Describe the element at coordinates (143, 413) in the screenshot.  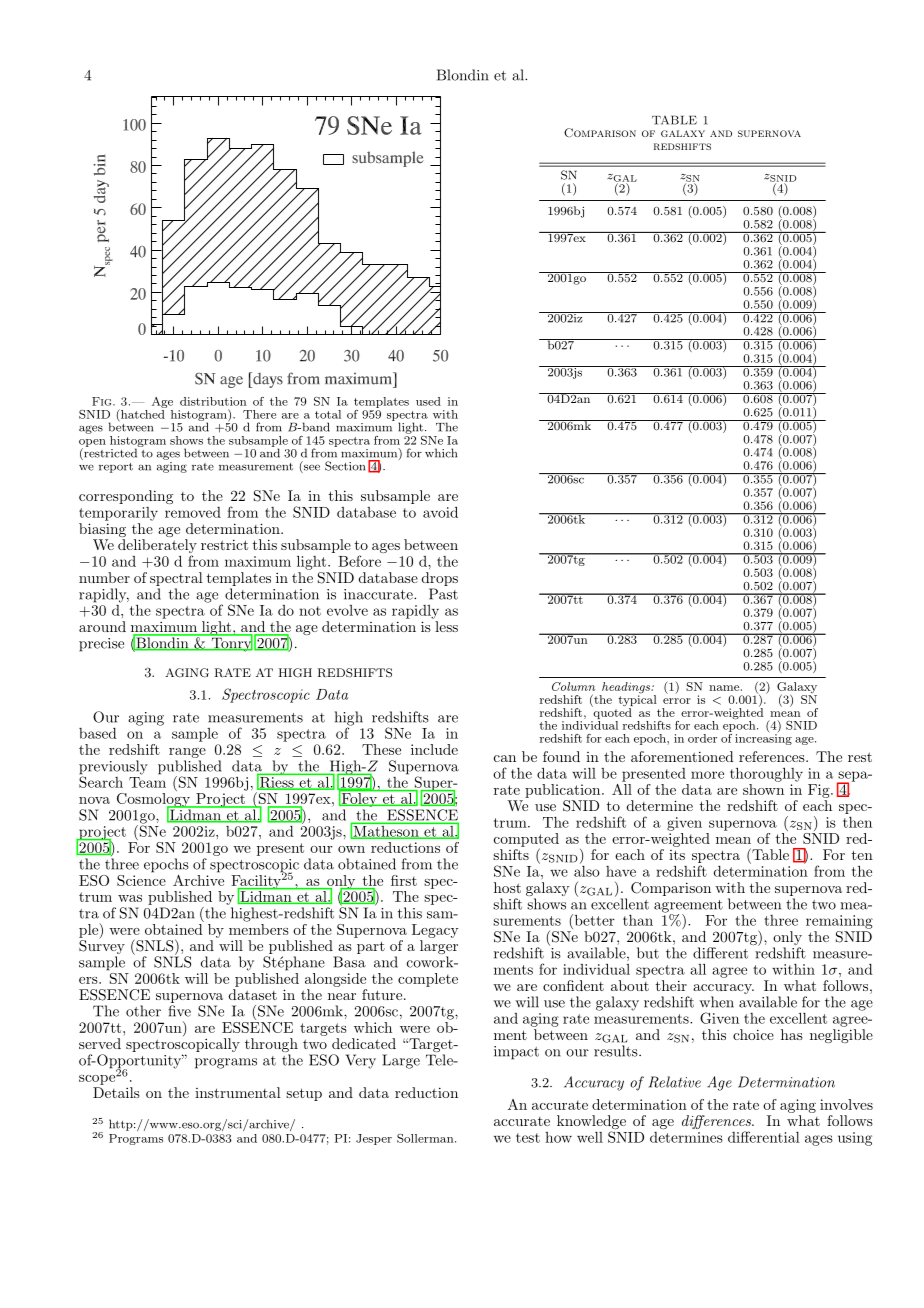
I see `hatched` at that location.
